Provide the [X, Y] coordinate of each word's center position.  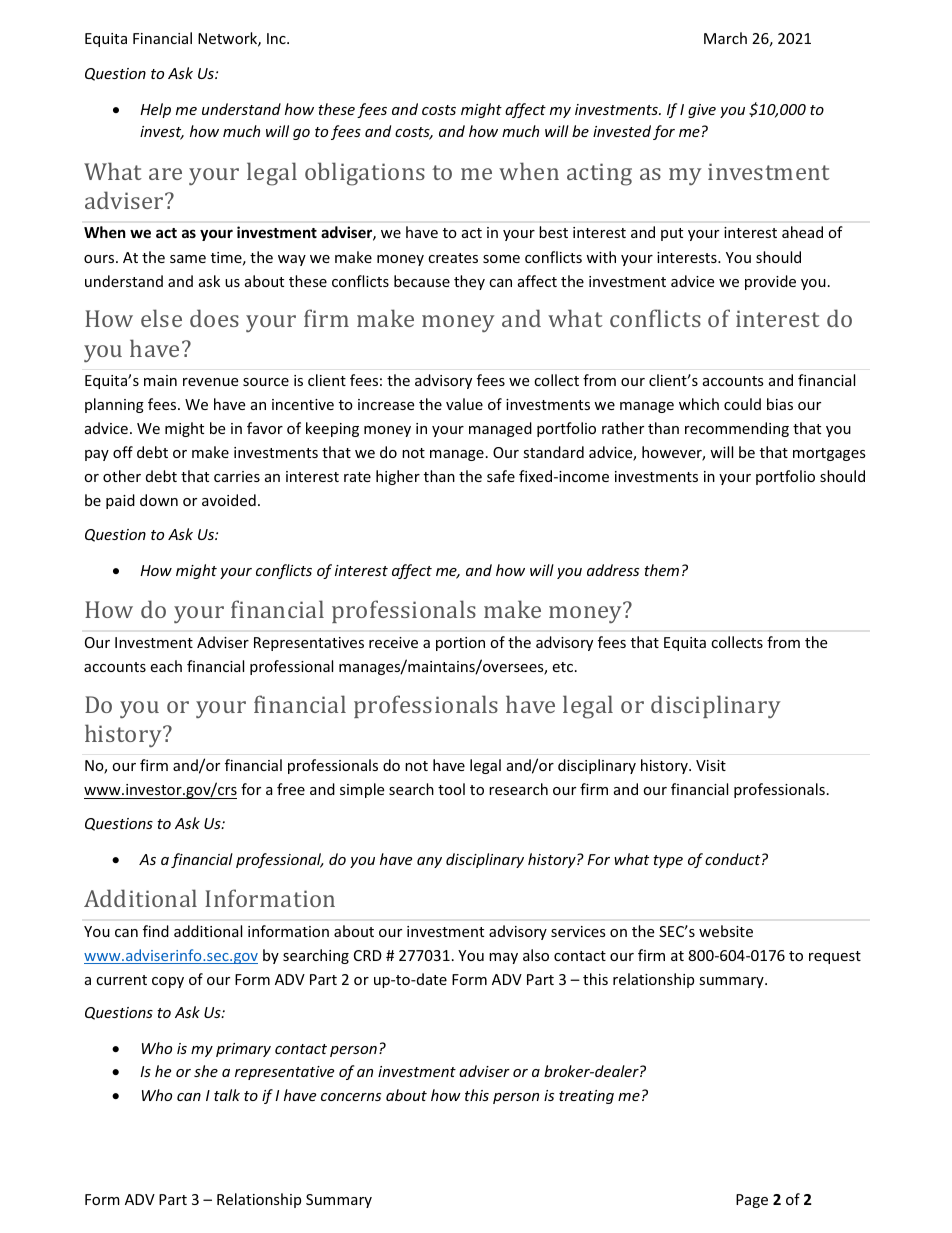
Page [752, 1201]
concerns [351, 1097]
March [725, 38]
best [553, 232]
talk [227, 1095]
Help [155, 110]
